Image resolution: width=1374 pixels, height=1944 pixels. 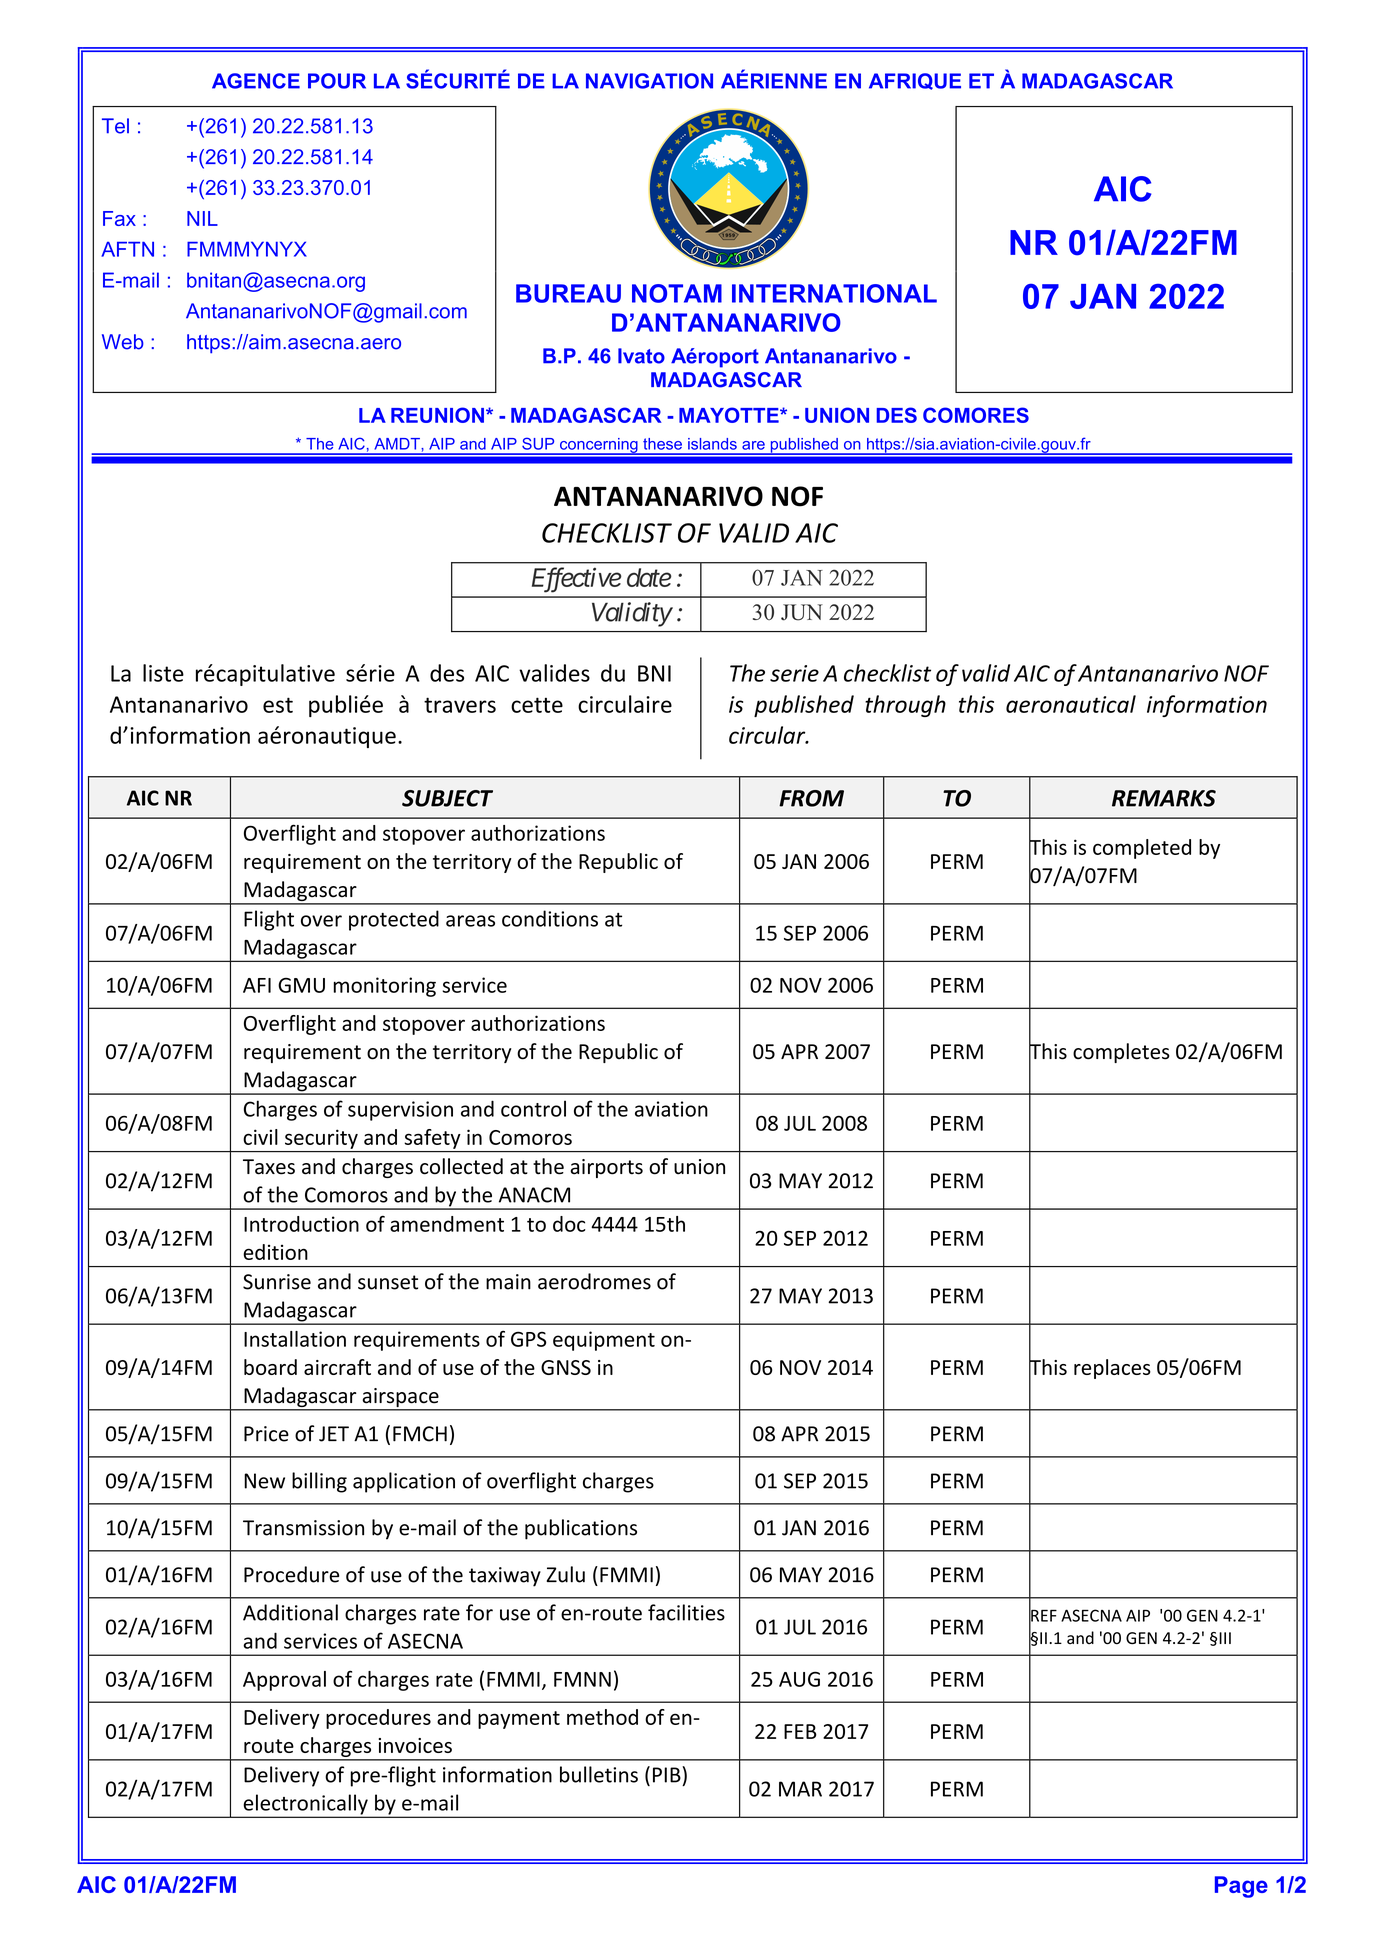 I want to click on conditions, so click(x=550, y=918).
